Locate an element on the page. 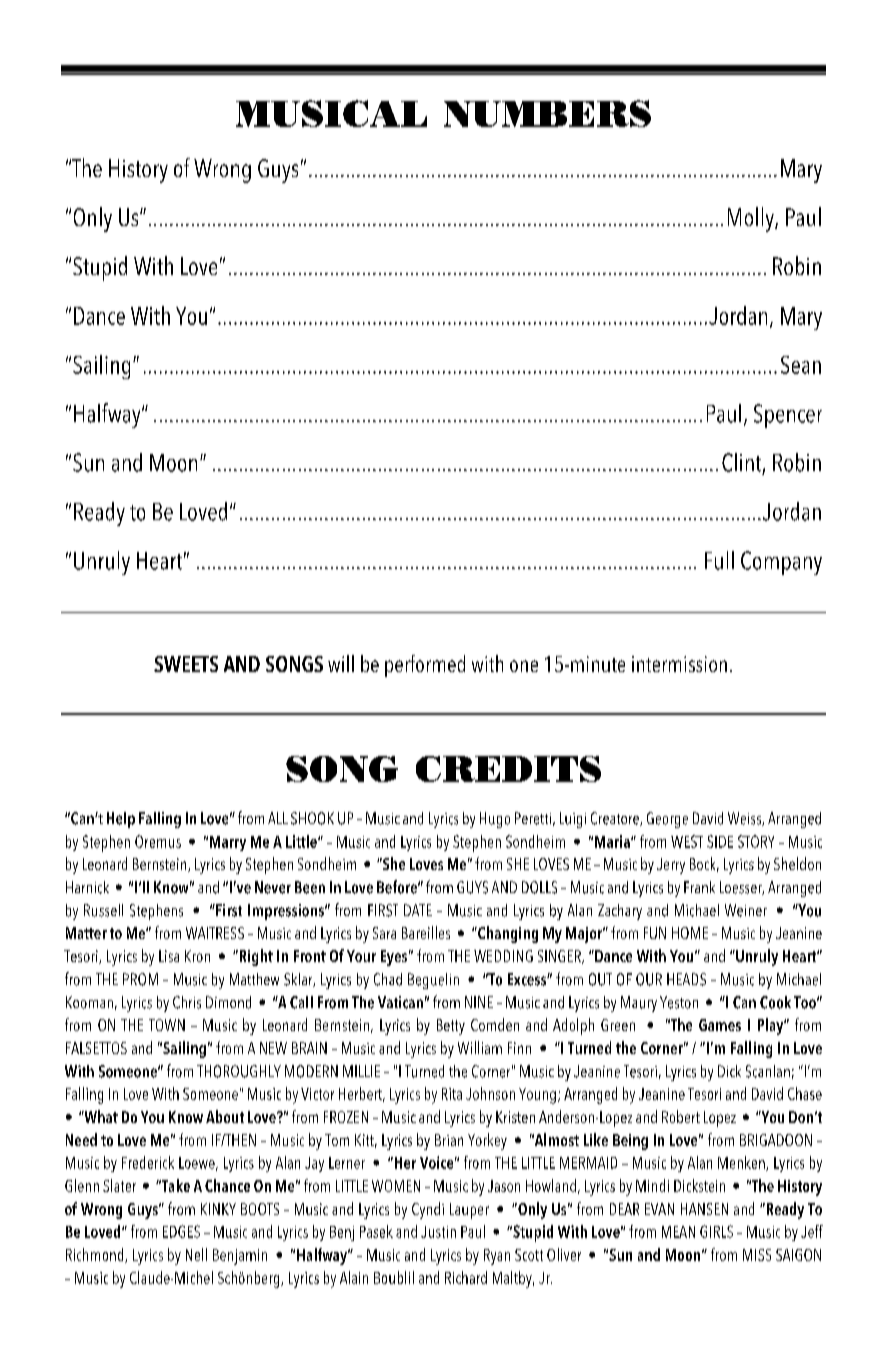  performed is located at coordinates (425, 666).
